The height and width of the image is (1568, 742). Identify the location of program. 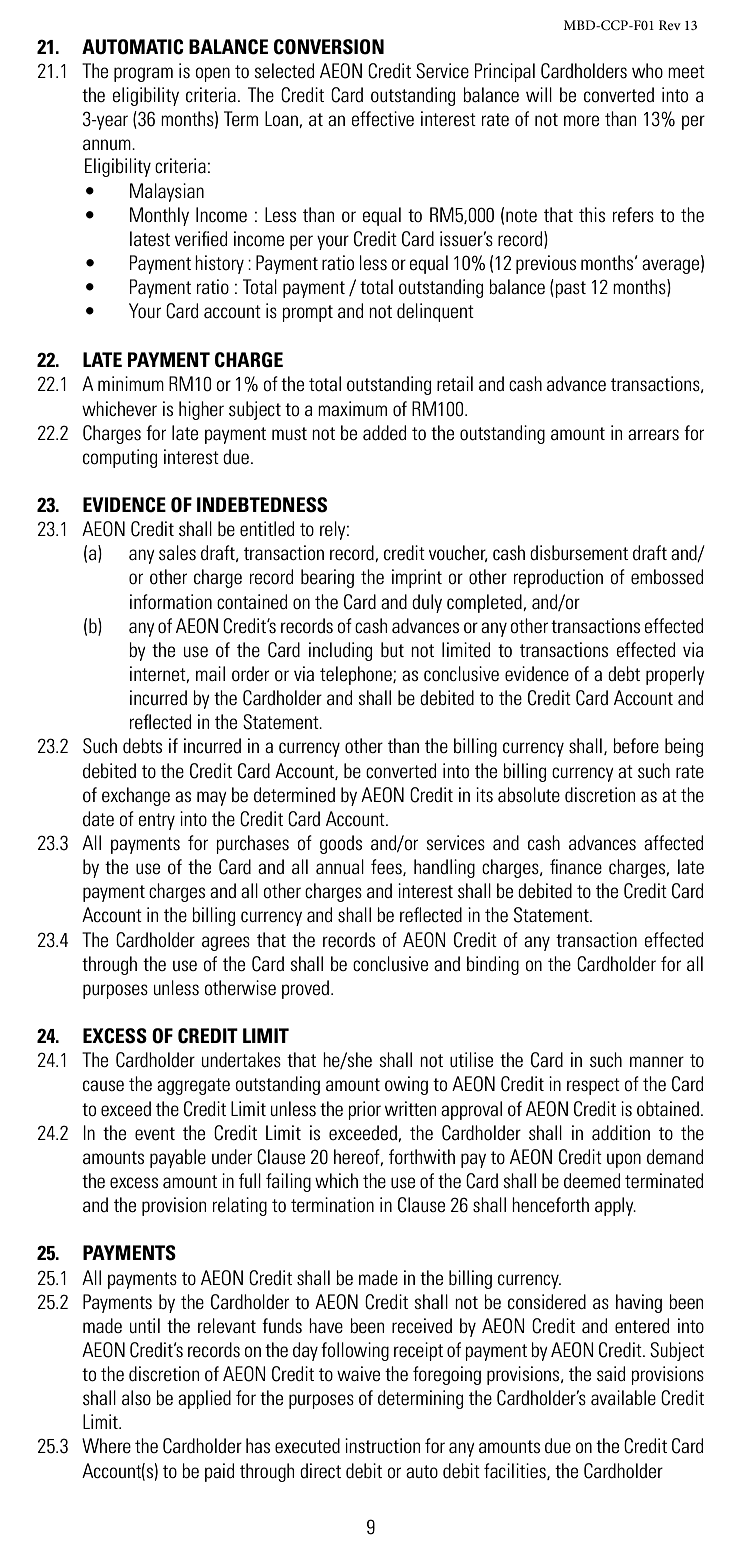
(143, 74).
